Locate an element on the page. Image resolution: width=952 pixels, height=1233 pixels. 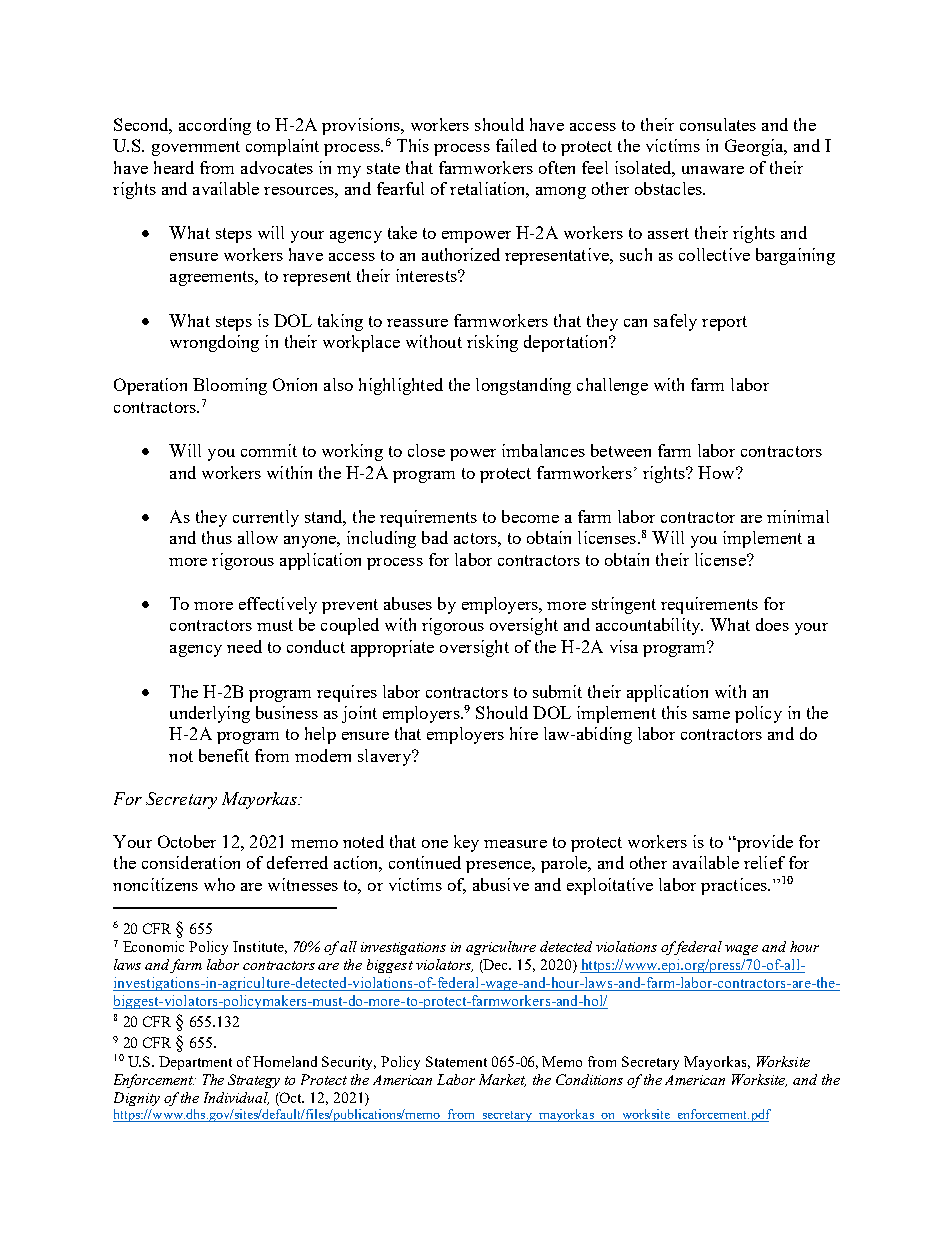
risking is located at coordinates (492, 343).
